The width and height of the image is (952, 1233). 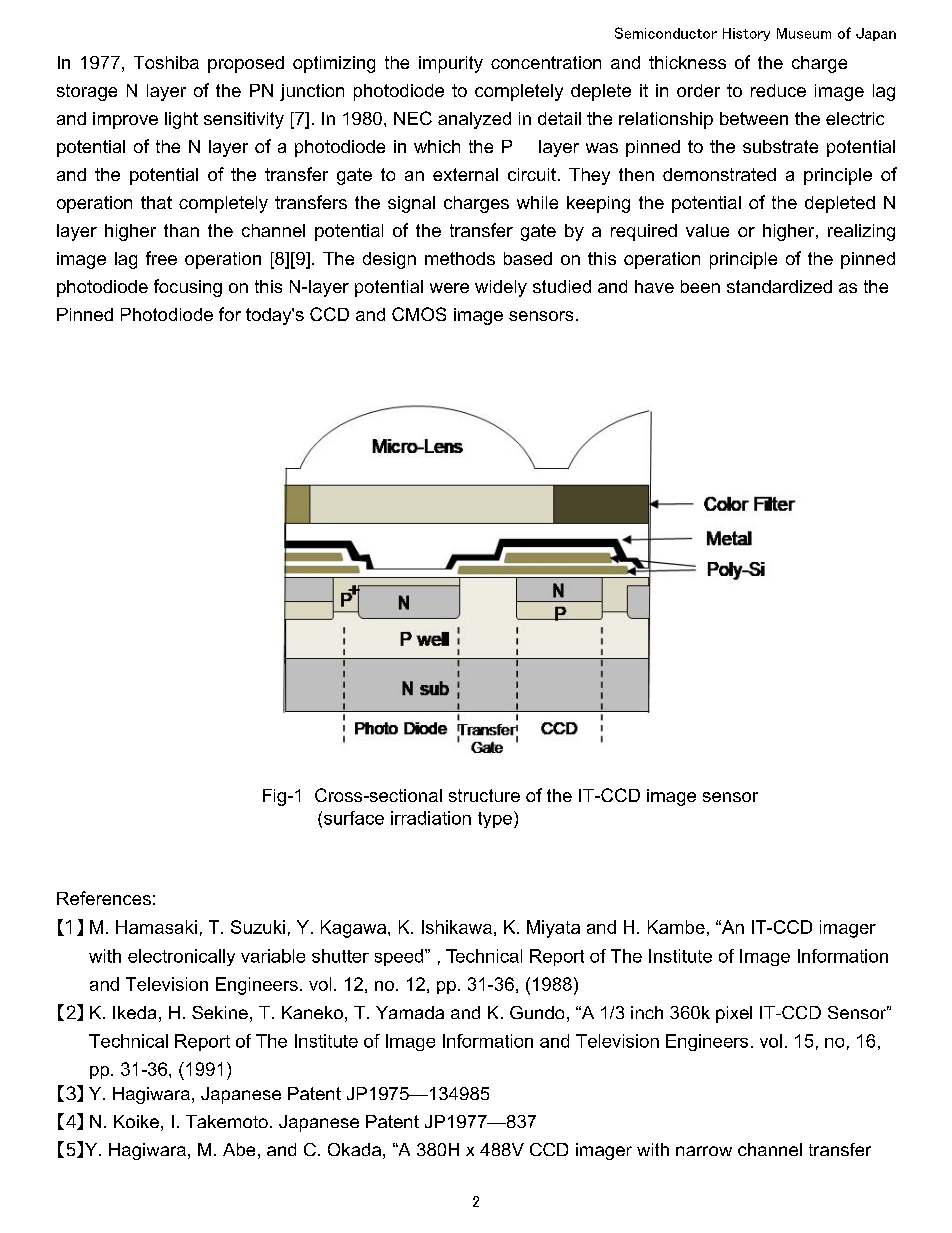 What do you see at coordinates (354, 1149) in the image?
I see `Okada` at bounding box center [354, 1149].
